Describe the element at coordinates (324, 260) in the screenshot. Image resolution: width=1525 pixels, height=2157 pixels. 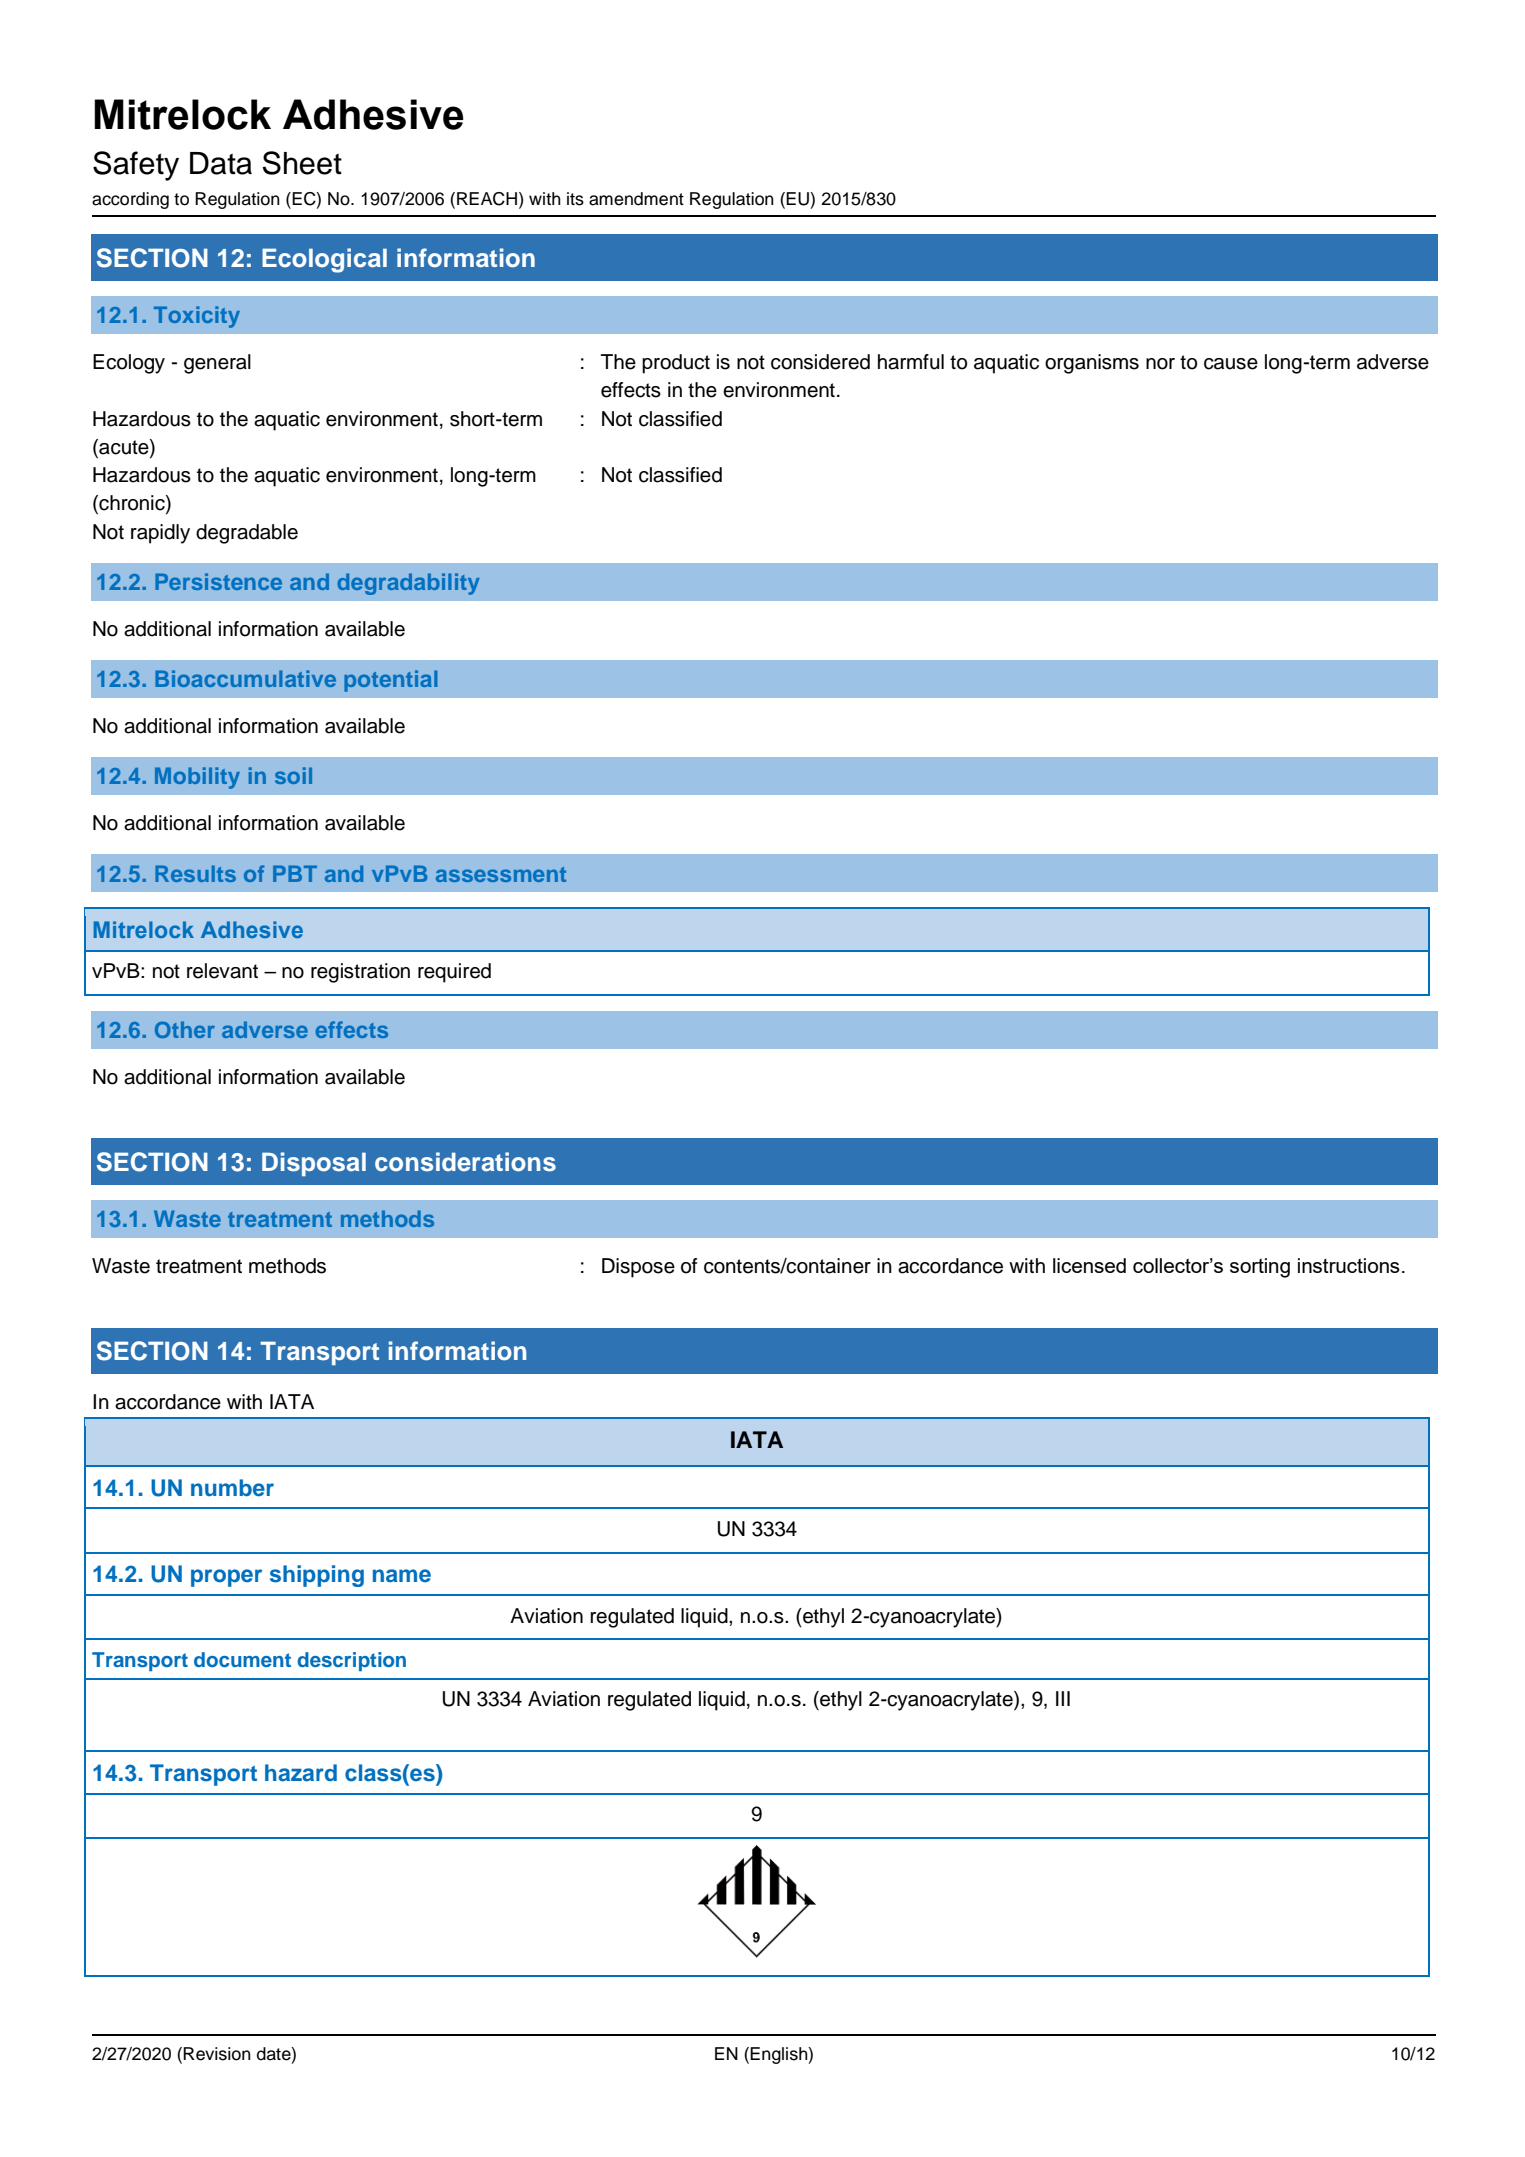
I see `Ecological` at that location.
